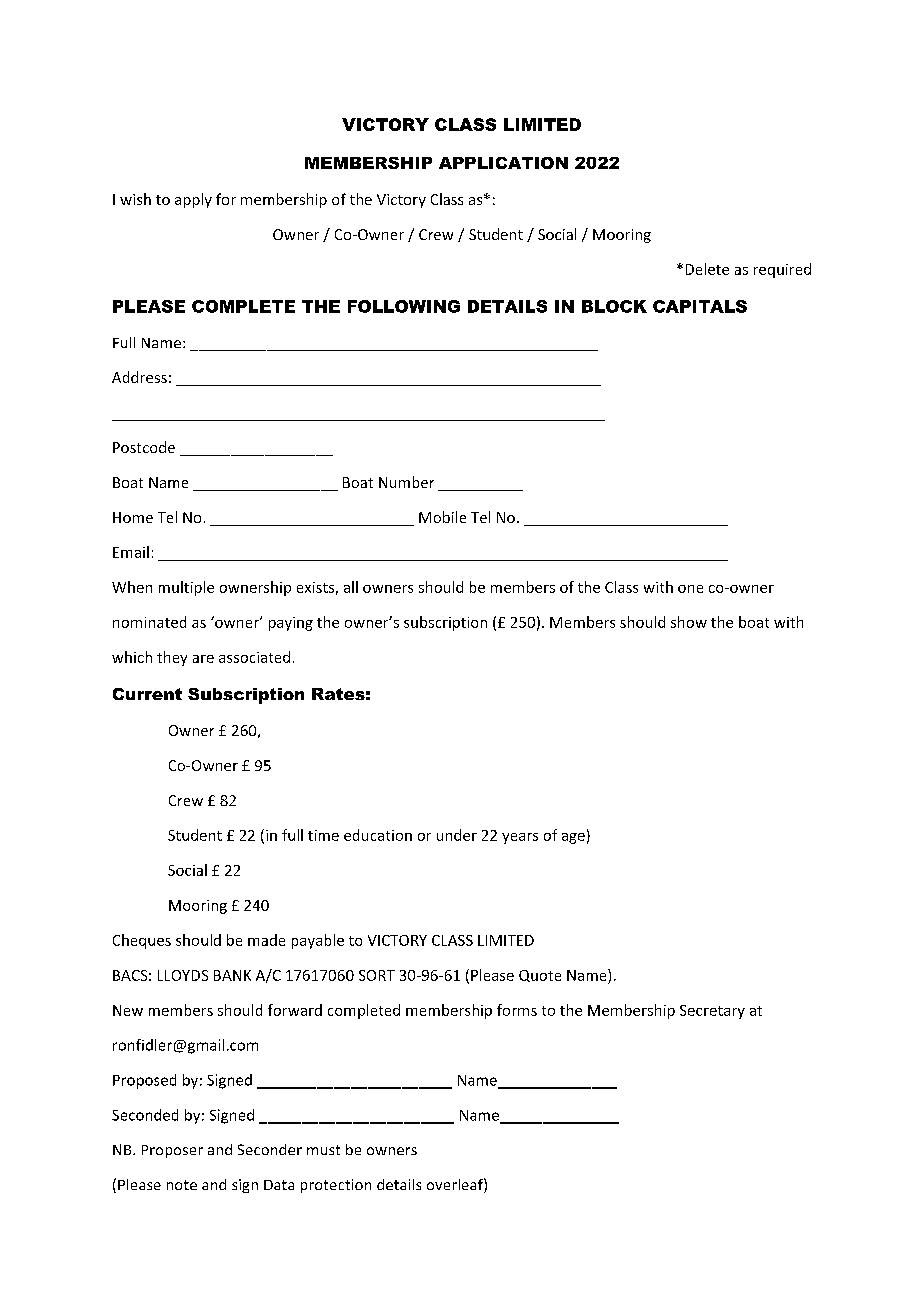 The image size is (924, 1308). Describe the element at coordinates (503, 163) in the image. I see `APPLICATION` at that location.
